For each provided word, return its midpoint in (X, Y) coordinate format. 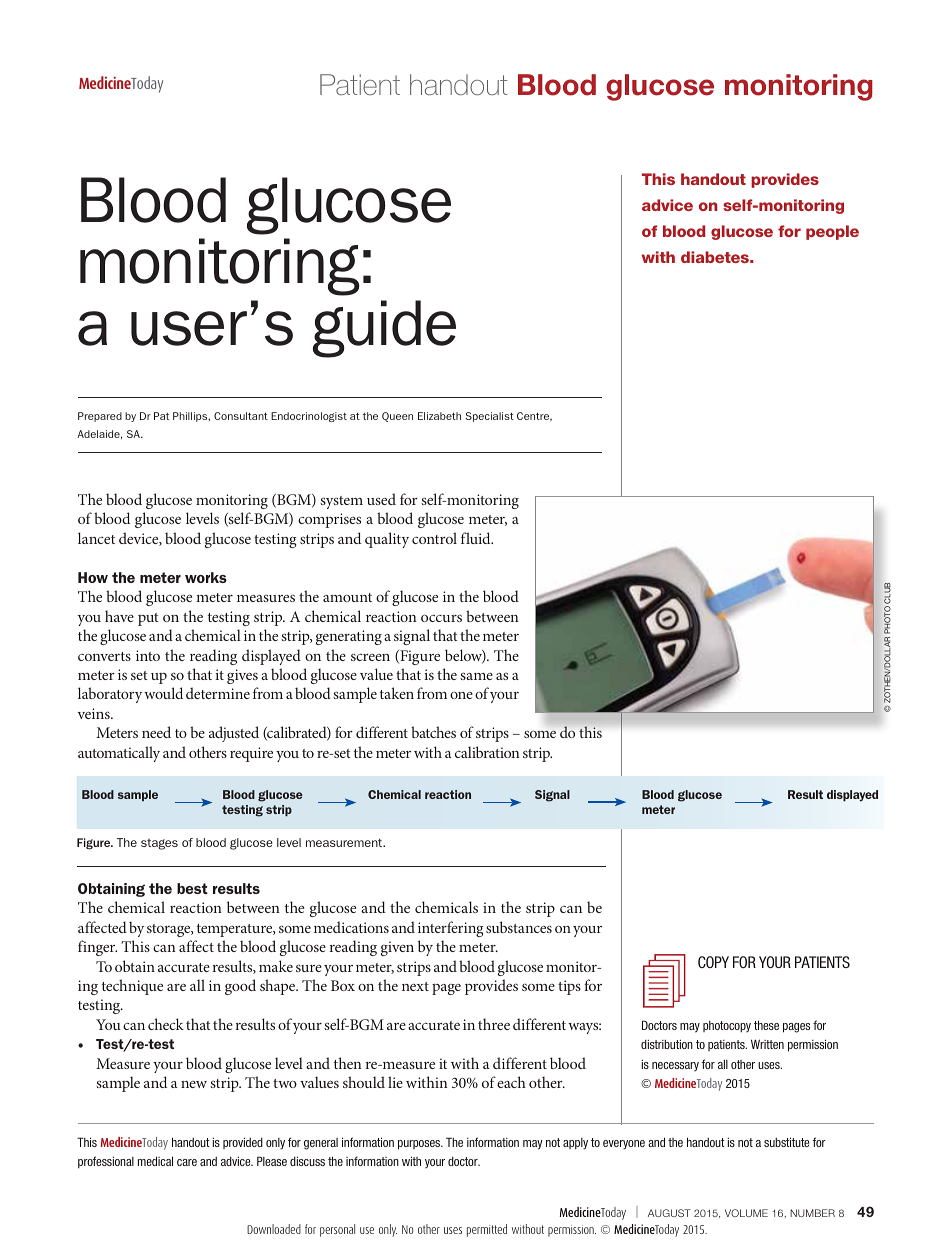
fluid (477, 538)
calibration (487, 752)
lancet (96, 538)
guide (384, 329)
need (156, 732)
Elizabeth (439, 416)
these (766, 1025)
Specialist (489, 417)
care (187, 1162)
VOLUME (746, 1213)
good (240, 987)
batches (433, 732)
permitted (487, 1230)
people (832, 232)
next (415, 986)
